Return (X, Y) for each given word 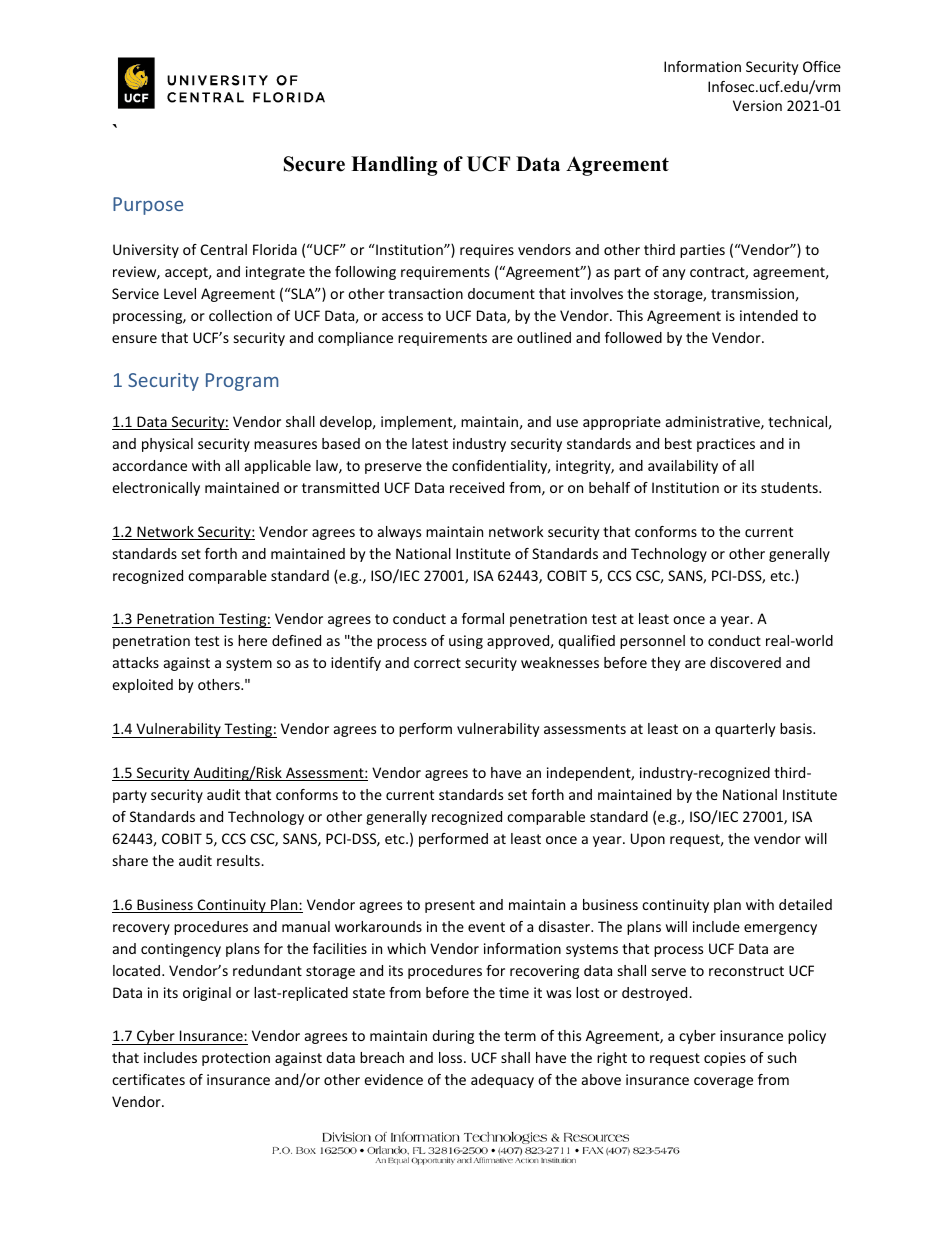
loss (452, 1057)
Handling (394, 166)
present (450, 906)
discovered (745, 662)
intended (769, 315)
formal (483, 618)
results (239, 860)
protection (236, 1059)
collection (240, 315)
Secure (314, 164)
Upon (648, 840)
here (252, 640)
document (501, 293)
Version (757, 105)
